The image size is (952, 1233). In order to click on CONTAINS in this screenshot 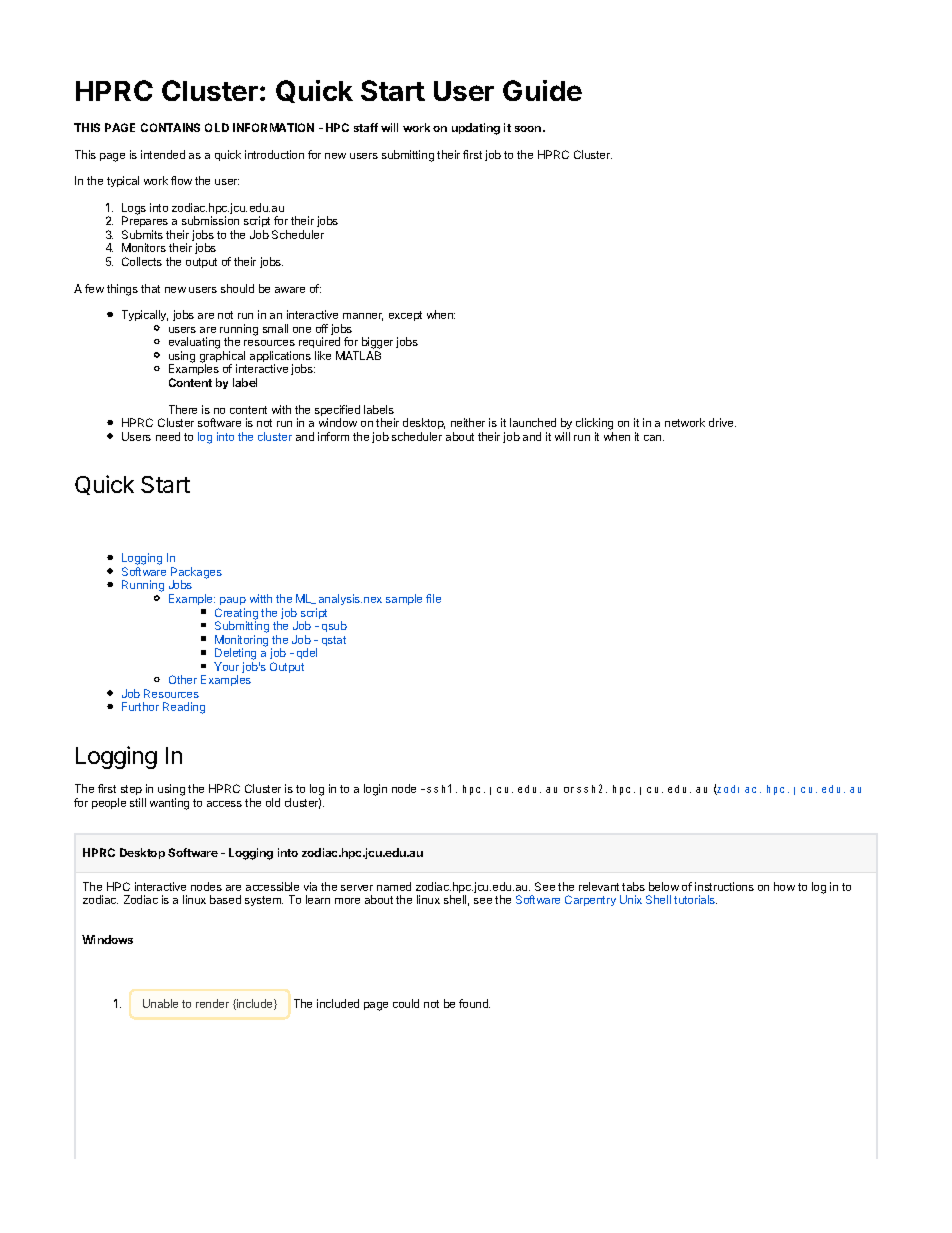, I will do `click(170, 127)`.
